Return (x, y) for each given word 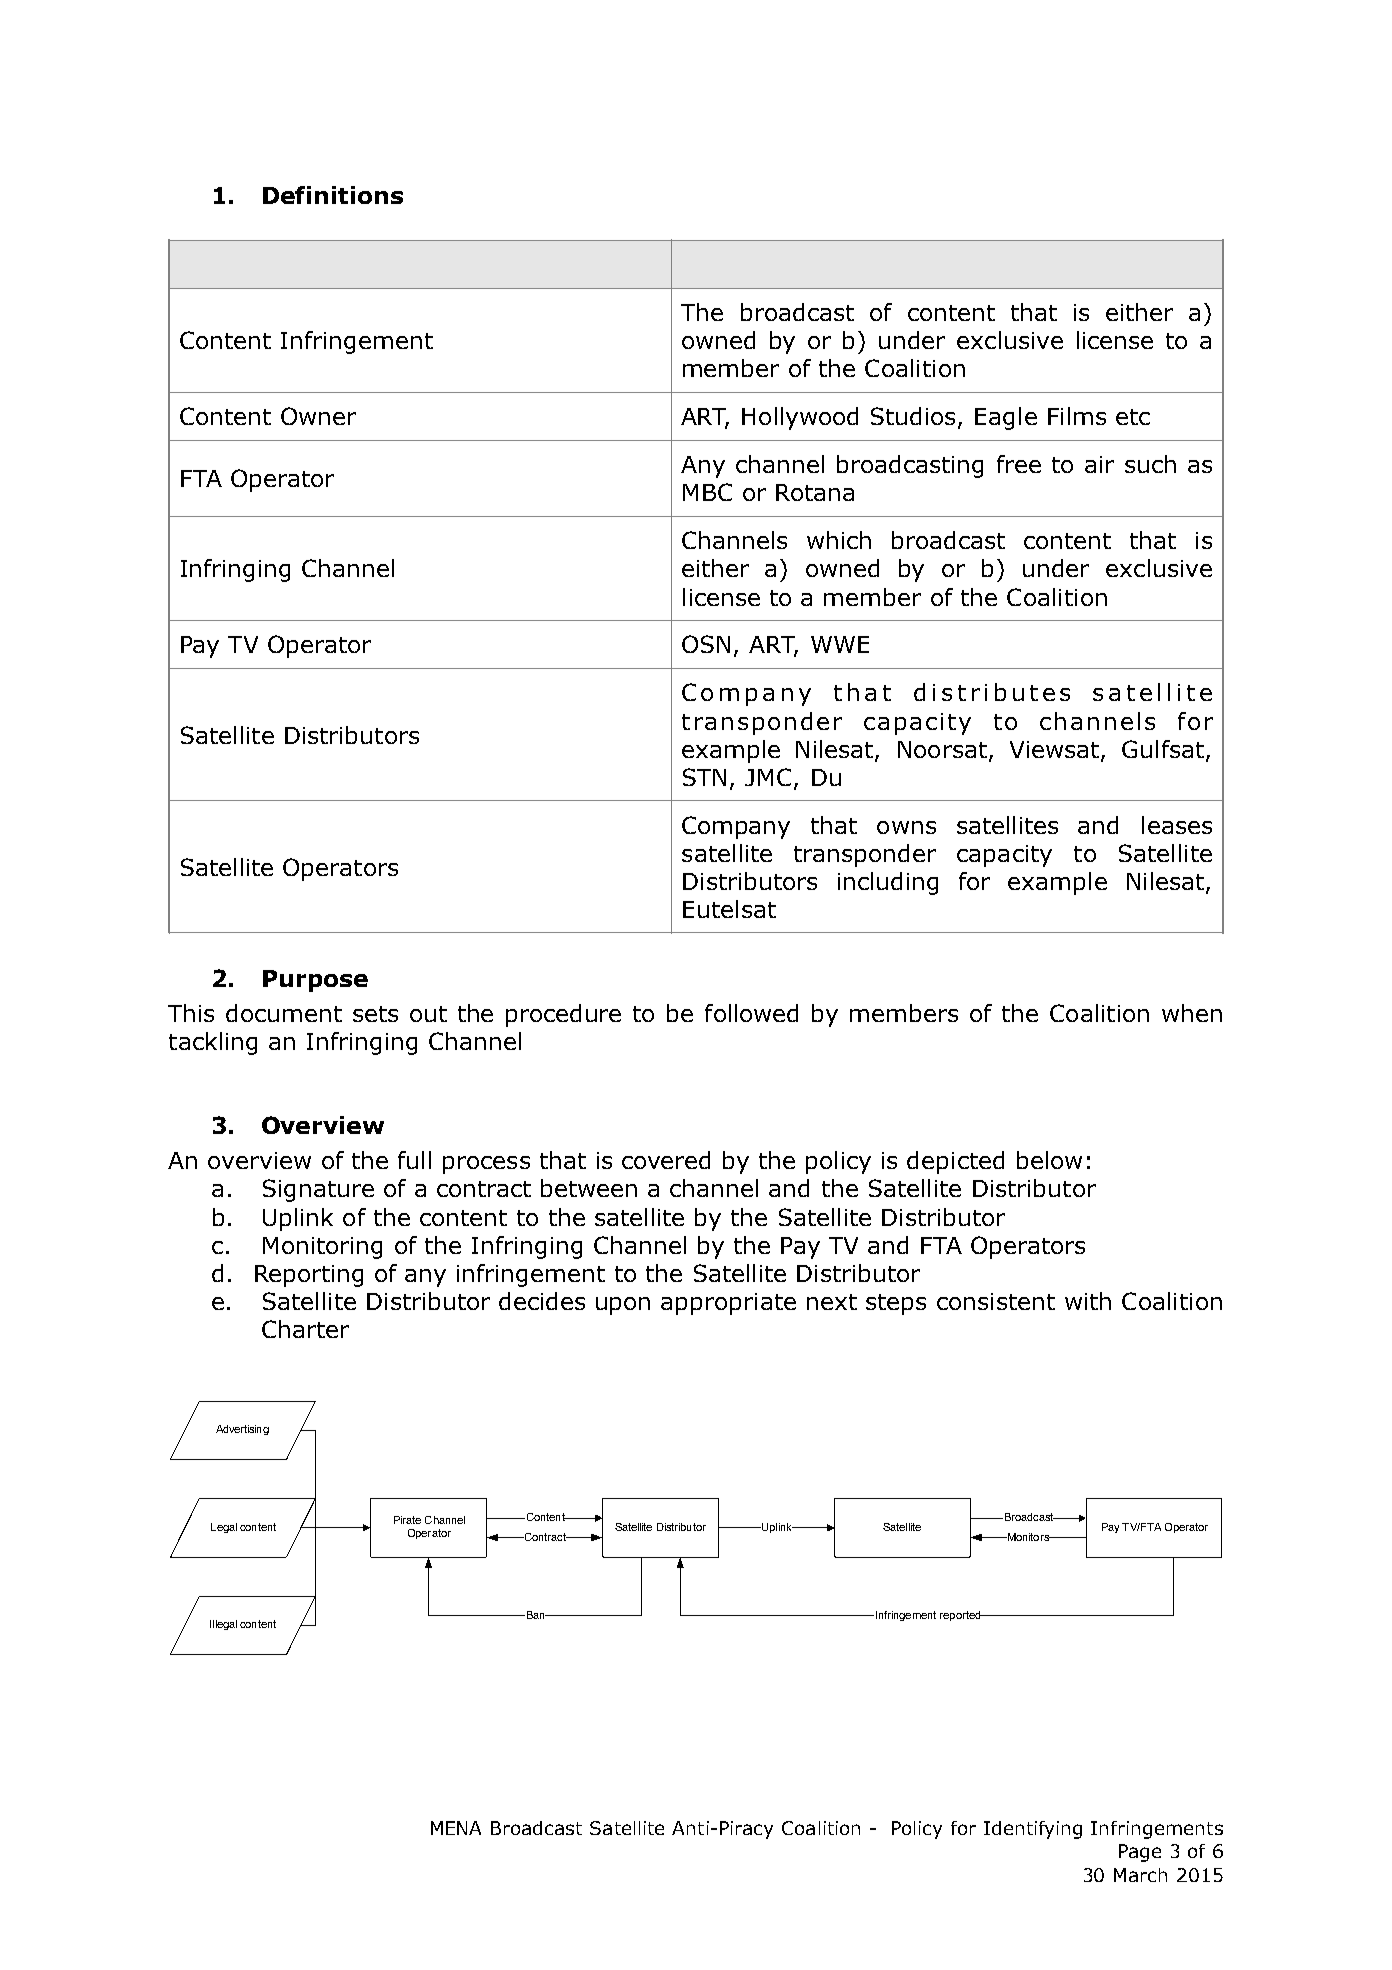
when (1192, 1013)
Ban (535, 1615)
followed (751, 1013)
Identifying (1033, 1830)
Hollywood (800, 418)
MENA (456, 1828)
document (284, 1013)
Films (1077, 416)
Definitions (333, 195)
